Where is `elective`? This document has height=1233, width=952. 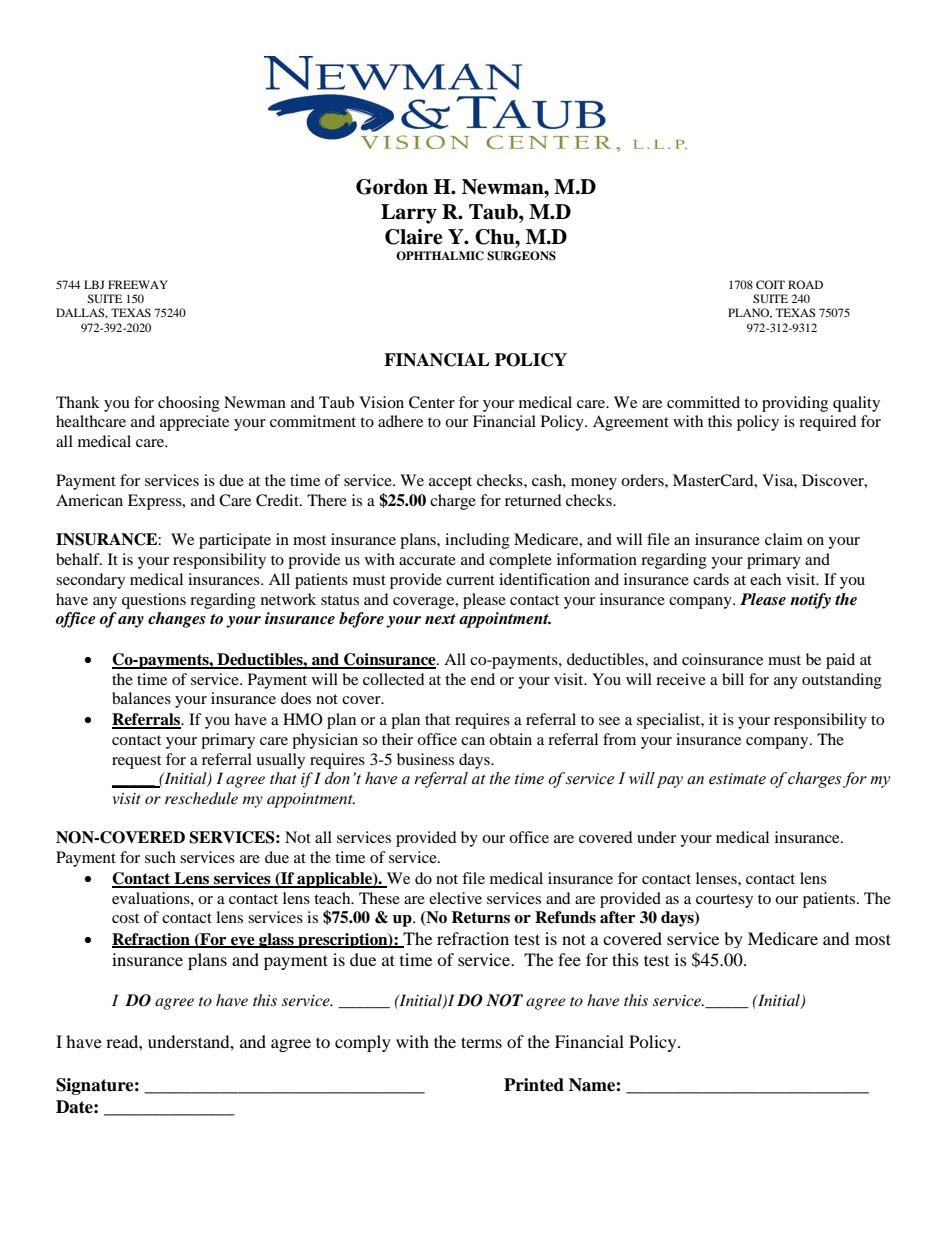 elective is located at coordinates (455, 898).
